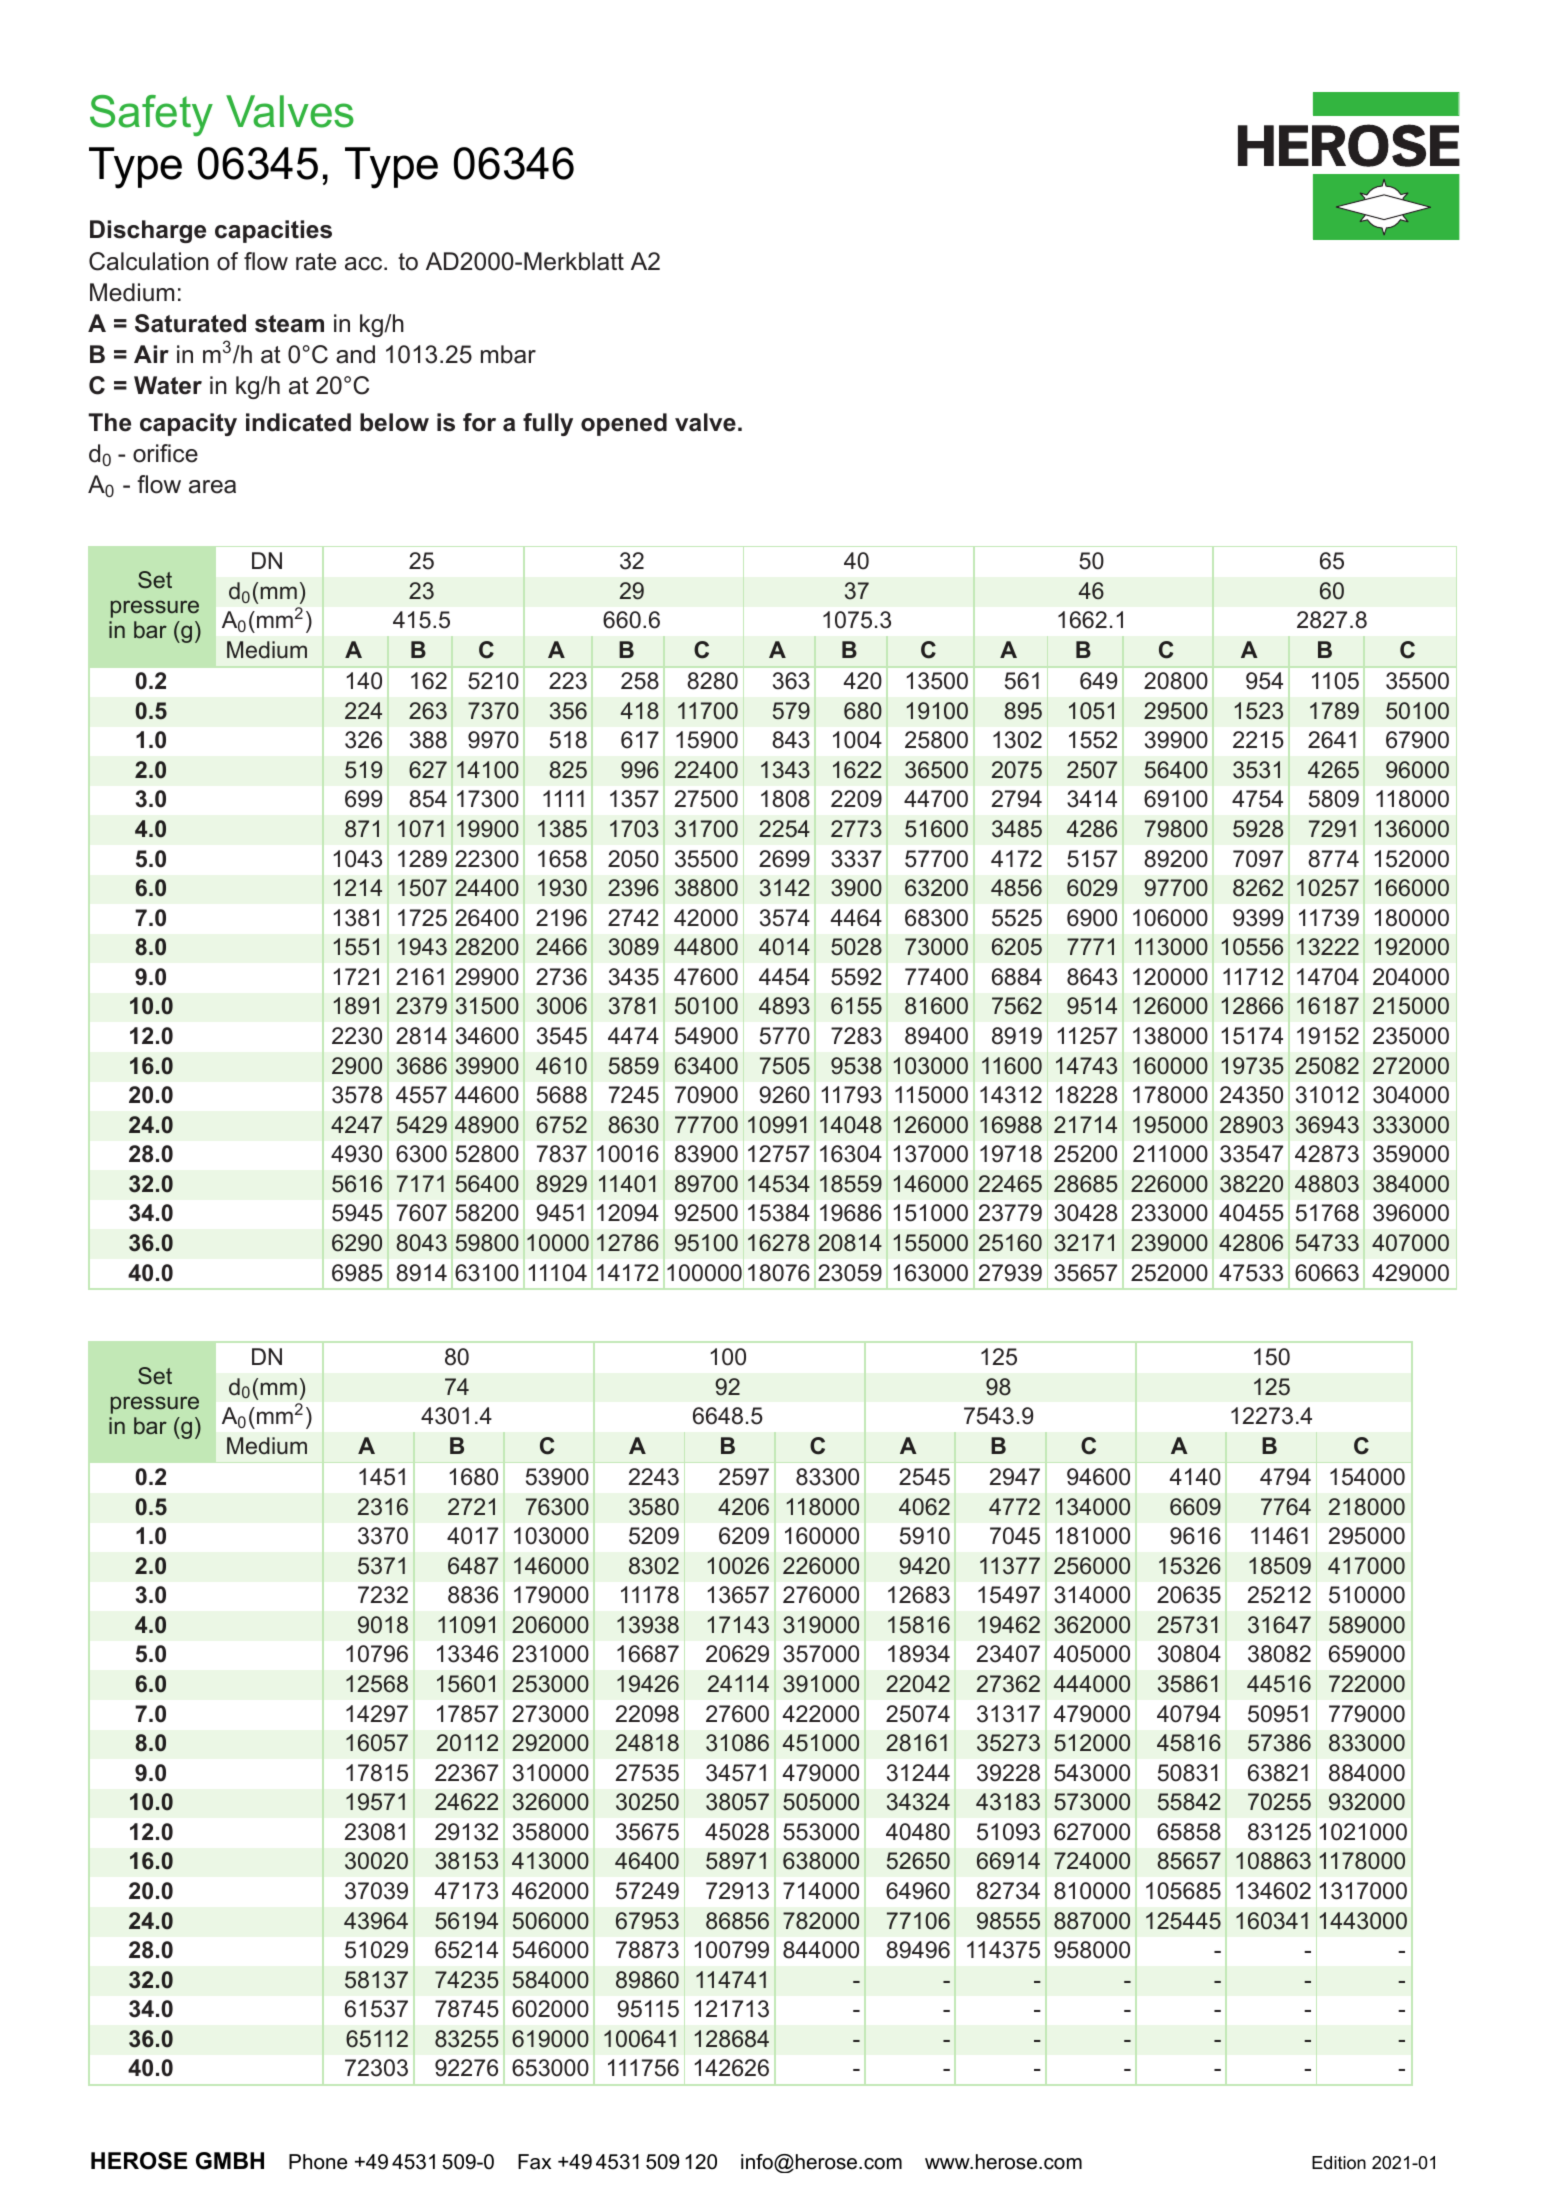 The height and width of the image is (2189, 1547). I want to click on area, so click(212, 487).
